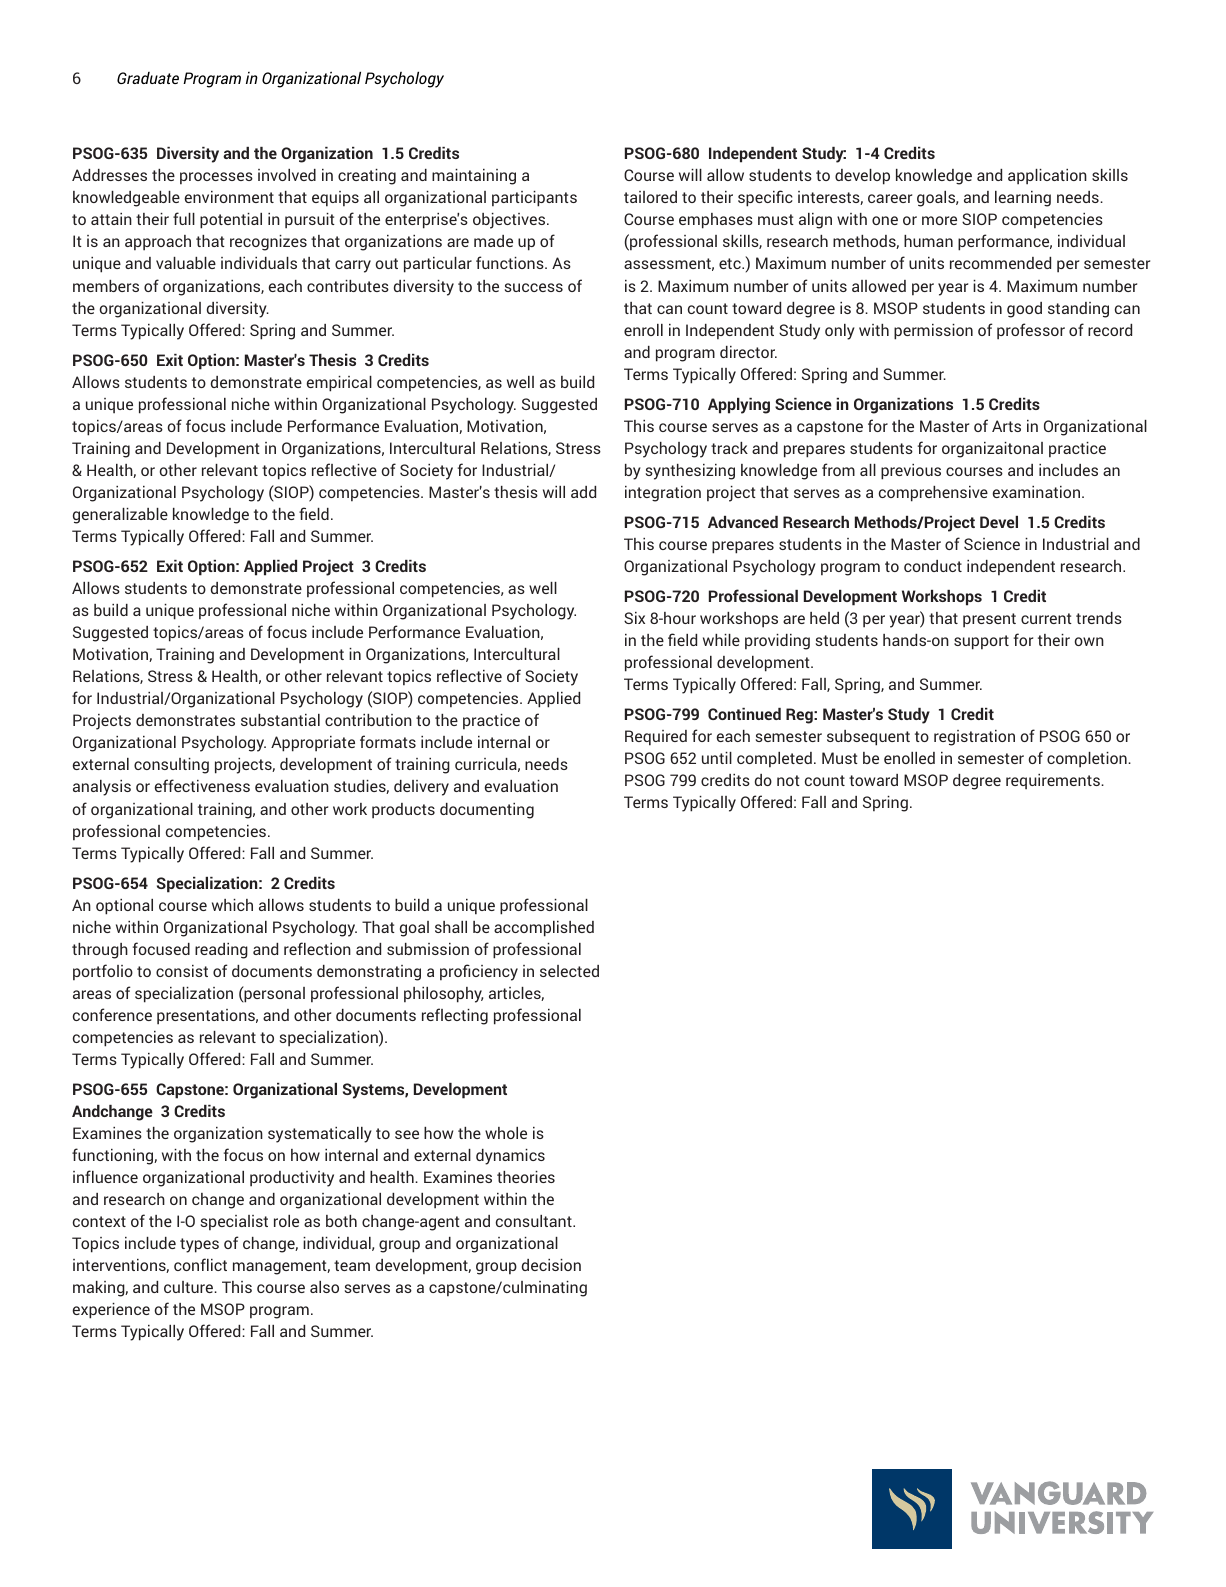  What do you see at coordinates (148, 78) in the screenshot?
I see `Graduate` at bounding box center [148, 78].
